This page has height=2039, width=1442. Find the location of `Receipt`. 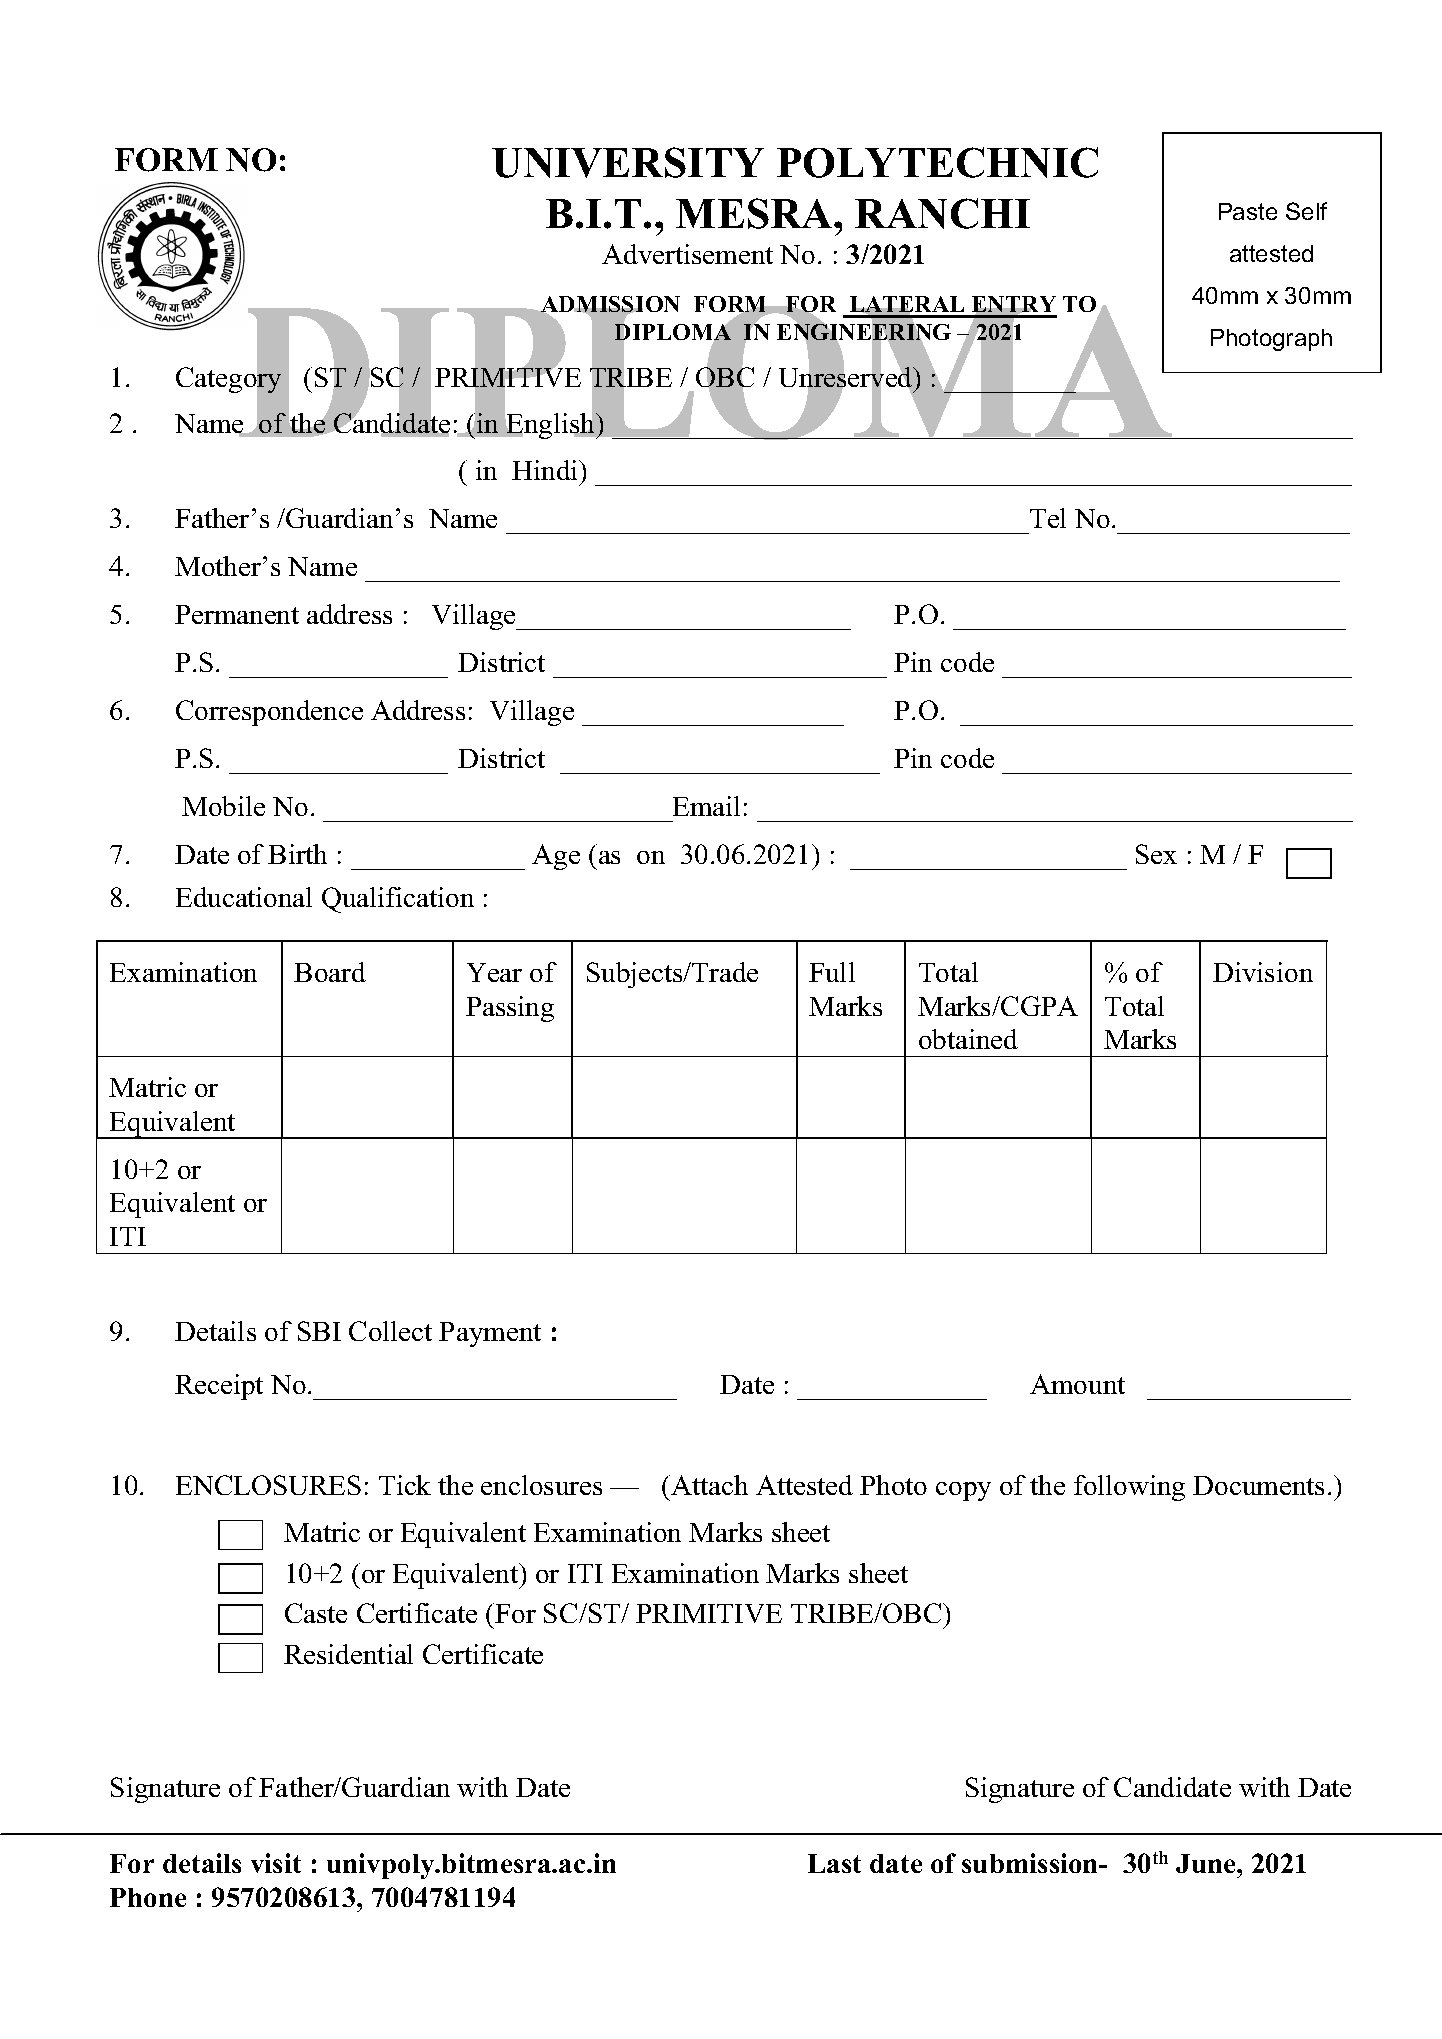

Receipt is located at coordinates (219, 1387).
